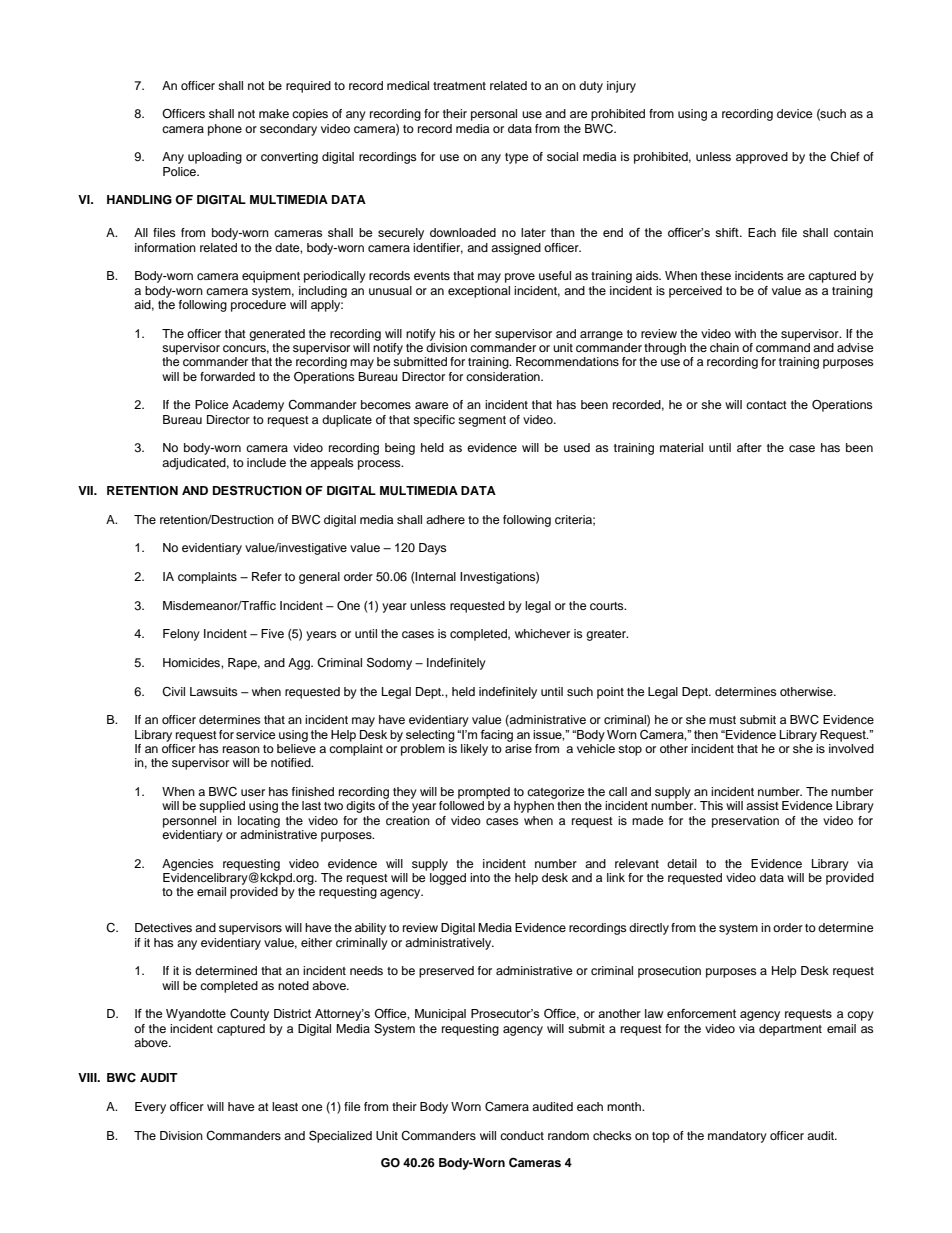 The width and height of the image is (952, 1233). What do you see at coordinates (522, 1135) in the image?
I see `conduct` at bounding box center [522, 1135].
